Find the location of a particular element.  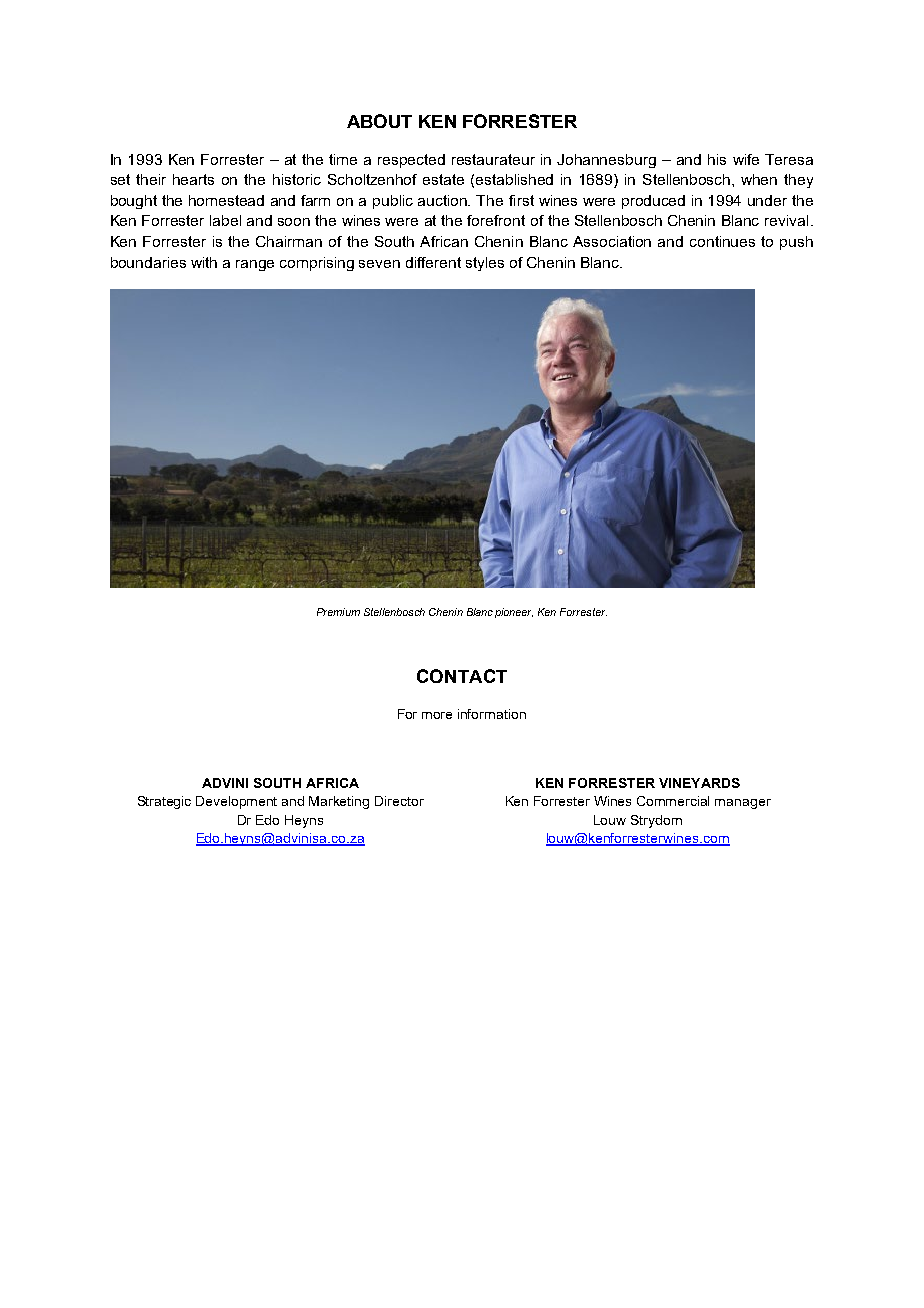

hearts is located at coordinates (193, 179).
